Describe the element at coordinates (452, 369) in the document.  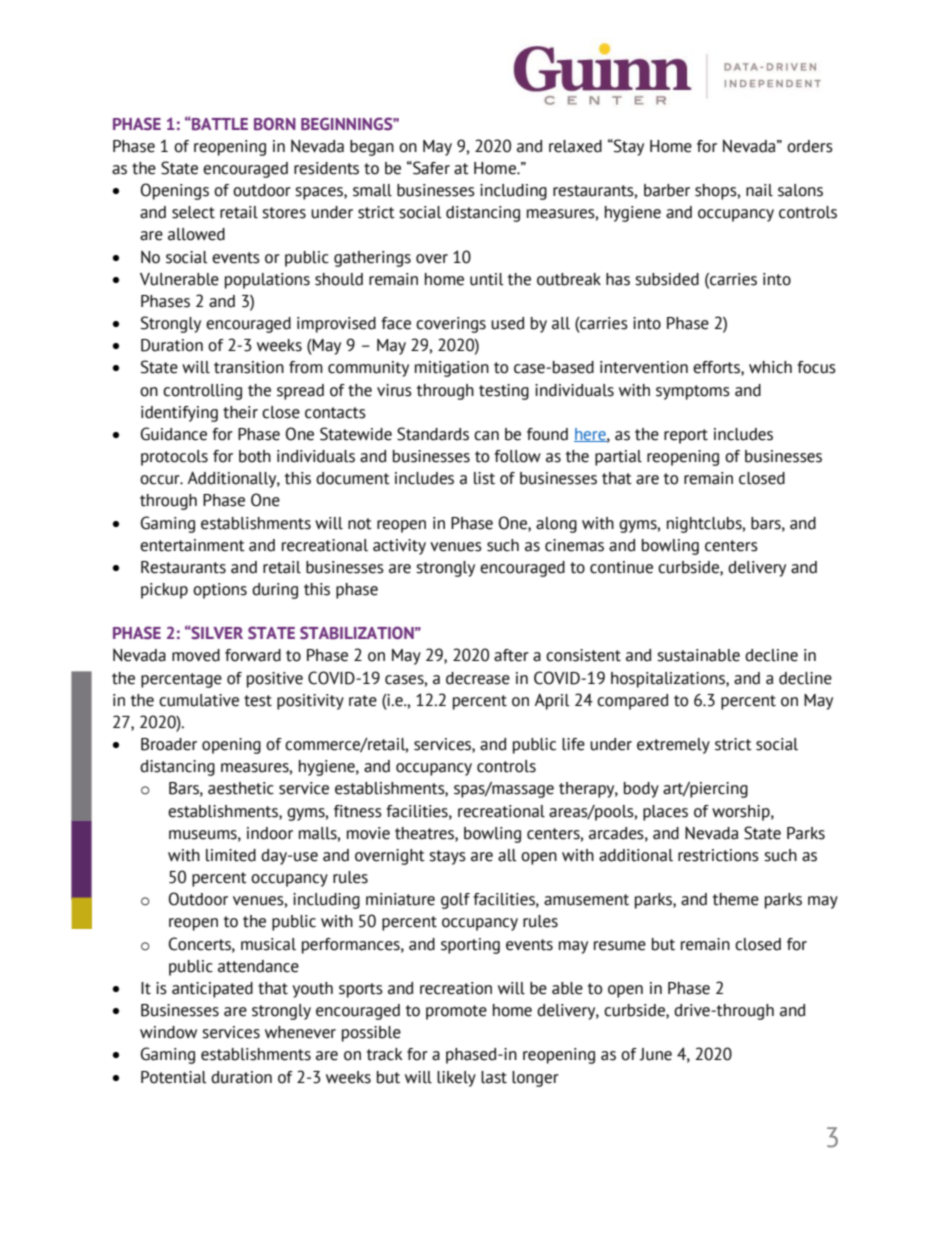
I see `mitigation` at that location.
